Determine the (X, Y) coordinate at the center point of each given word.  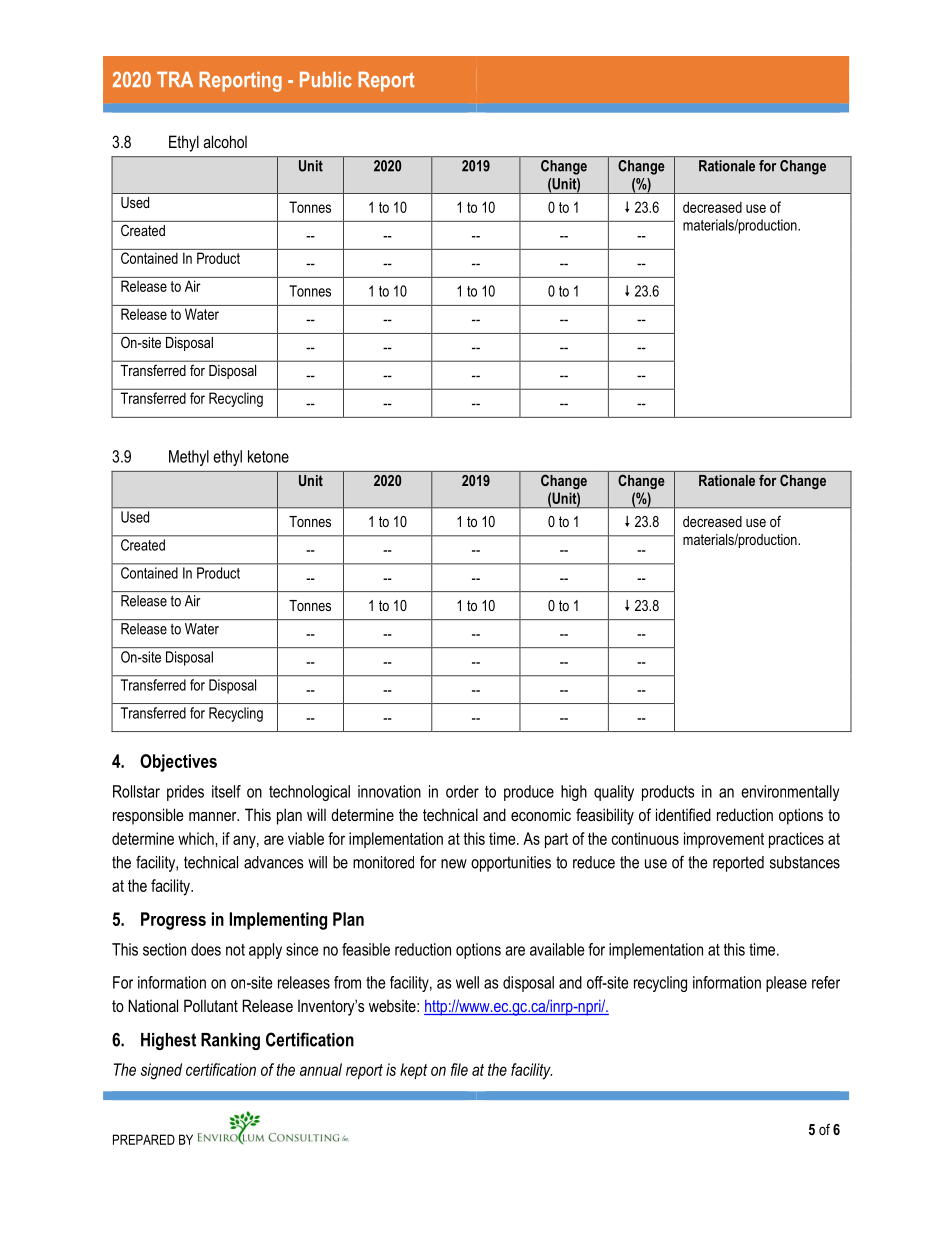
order (462, 791)
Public (326, 80)
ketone (268, 456)
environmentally (790, 793)
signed (161, 1071)
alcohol (225, 141)
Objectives (178, 763)
